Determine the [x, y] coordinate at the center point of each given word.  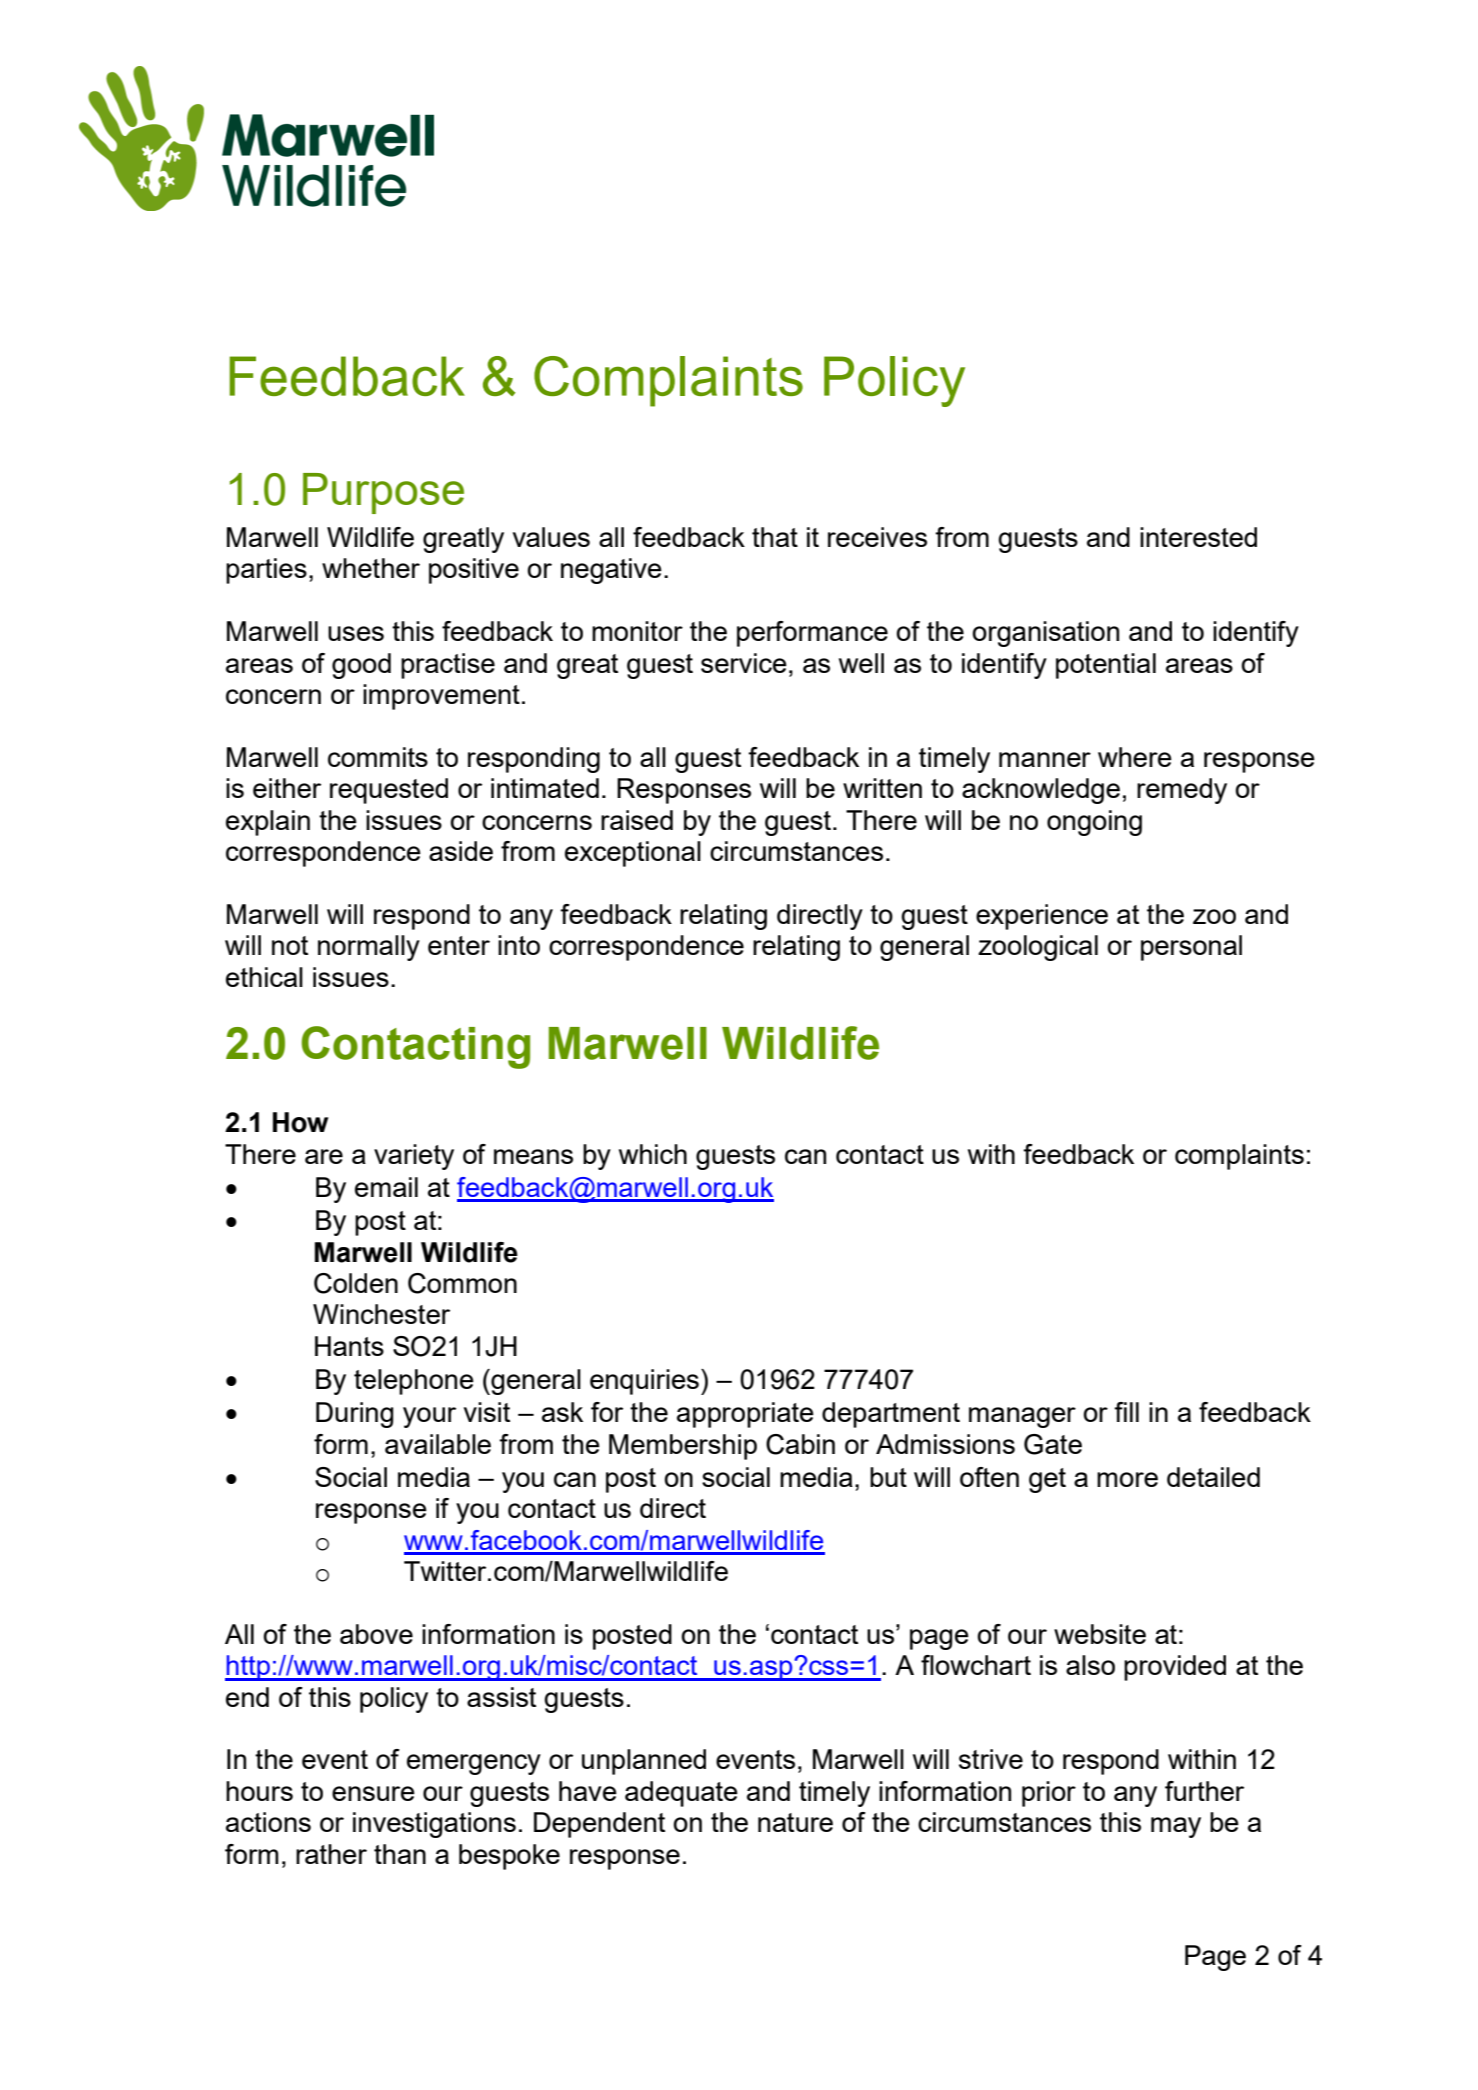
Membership [683, 1447]
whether [371, 568]
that [775, 537]
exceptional [633, 854]
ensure [373, 1793]
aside [461, 851]
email [386, 1187]
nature [795, 1822]
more [1127, 1479]
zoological [1038, 948]
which [653, 1154]
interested [1198, 537]
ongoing [1094, 823]
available [438, 1444]
